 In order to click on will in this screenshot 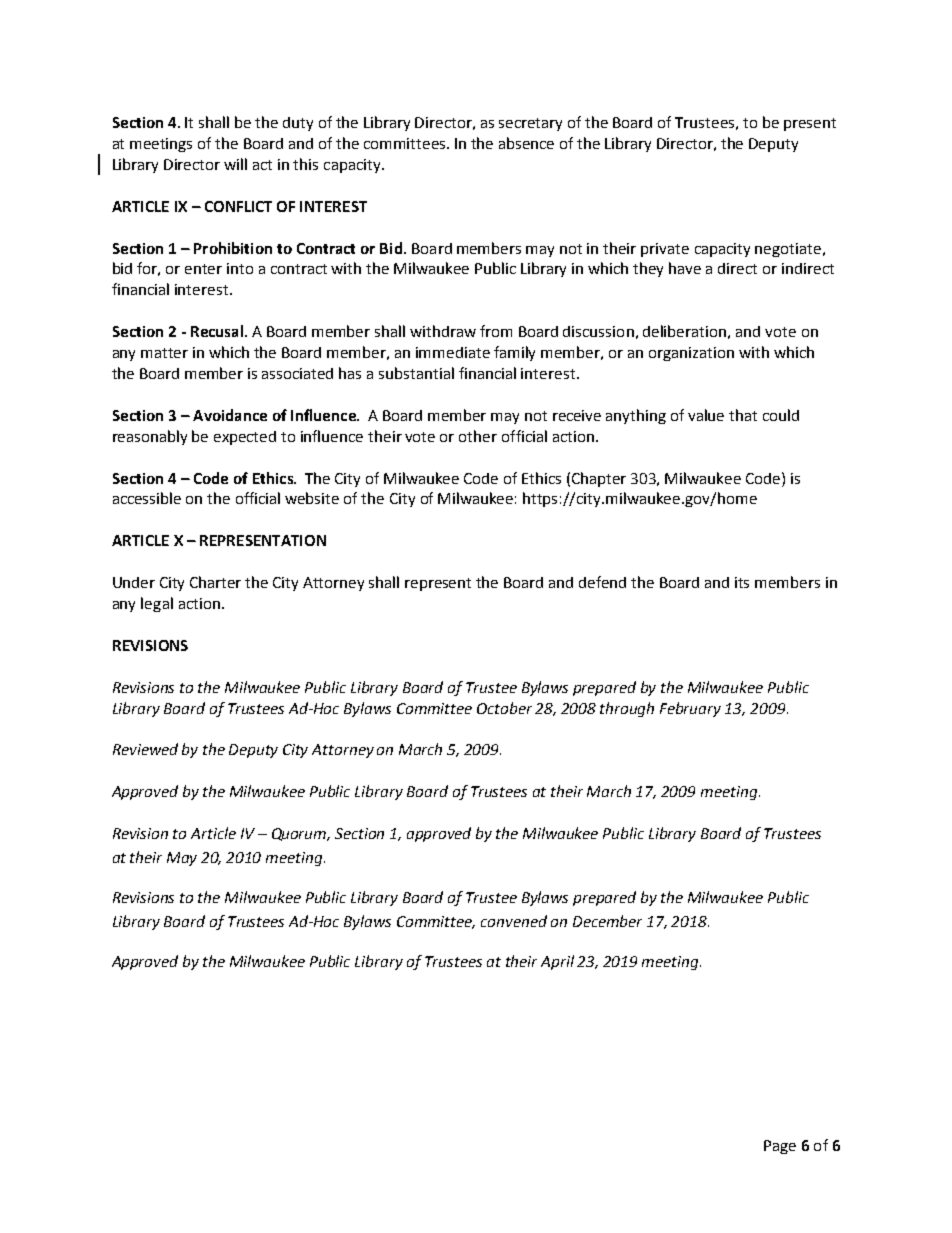, I will do `click(235, 164)`.
